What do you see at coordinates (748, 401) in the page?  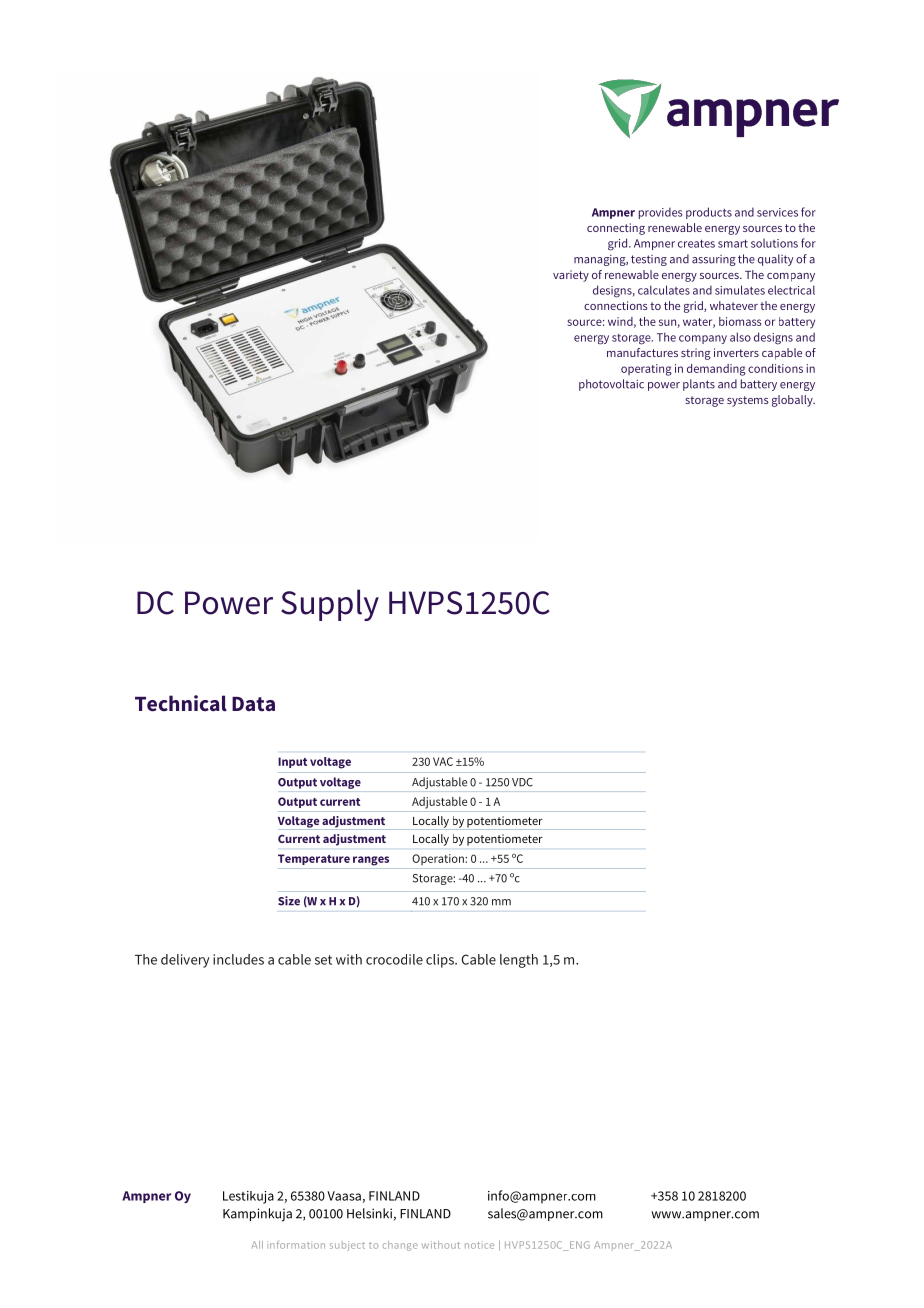 I see `systems` at bounding box center [748, 401].
